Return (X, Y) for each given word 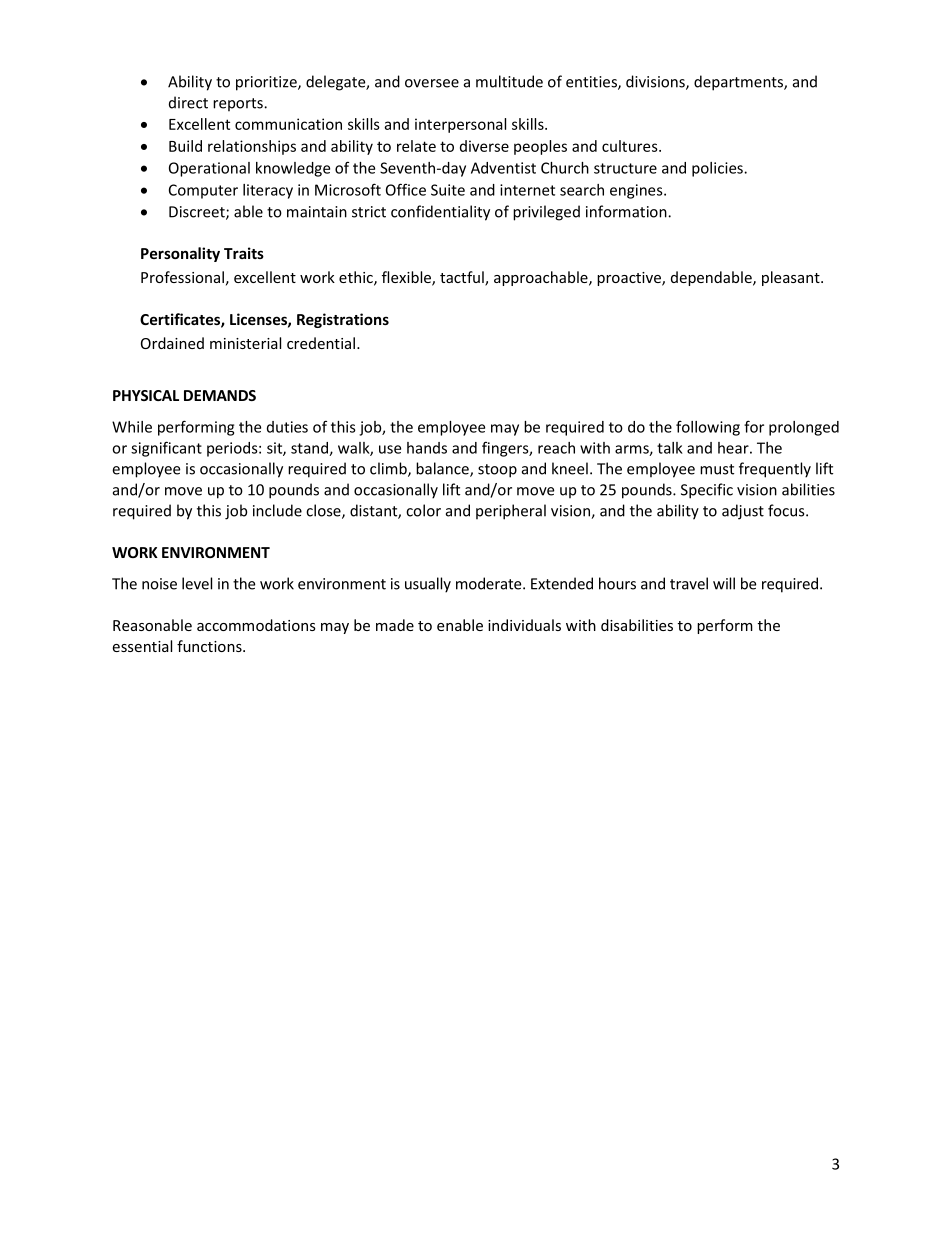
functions (210, 646)
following (708, 428)
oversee (432, 83)
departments (739, 83)
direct (188, 102)
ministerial (245, 343)
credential (321, 343)
